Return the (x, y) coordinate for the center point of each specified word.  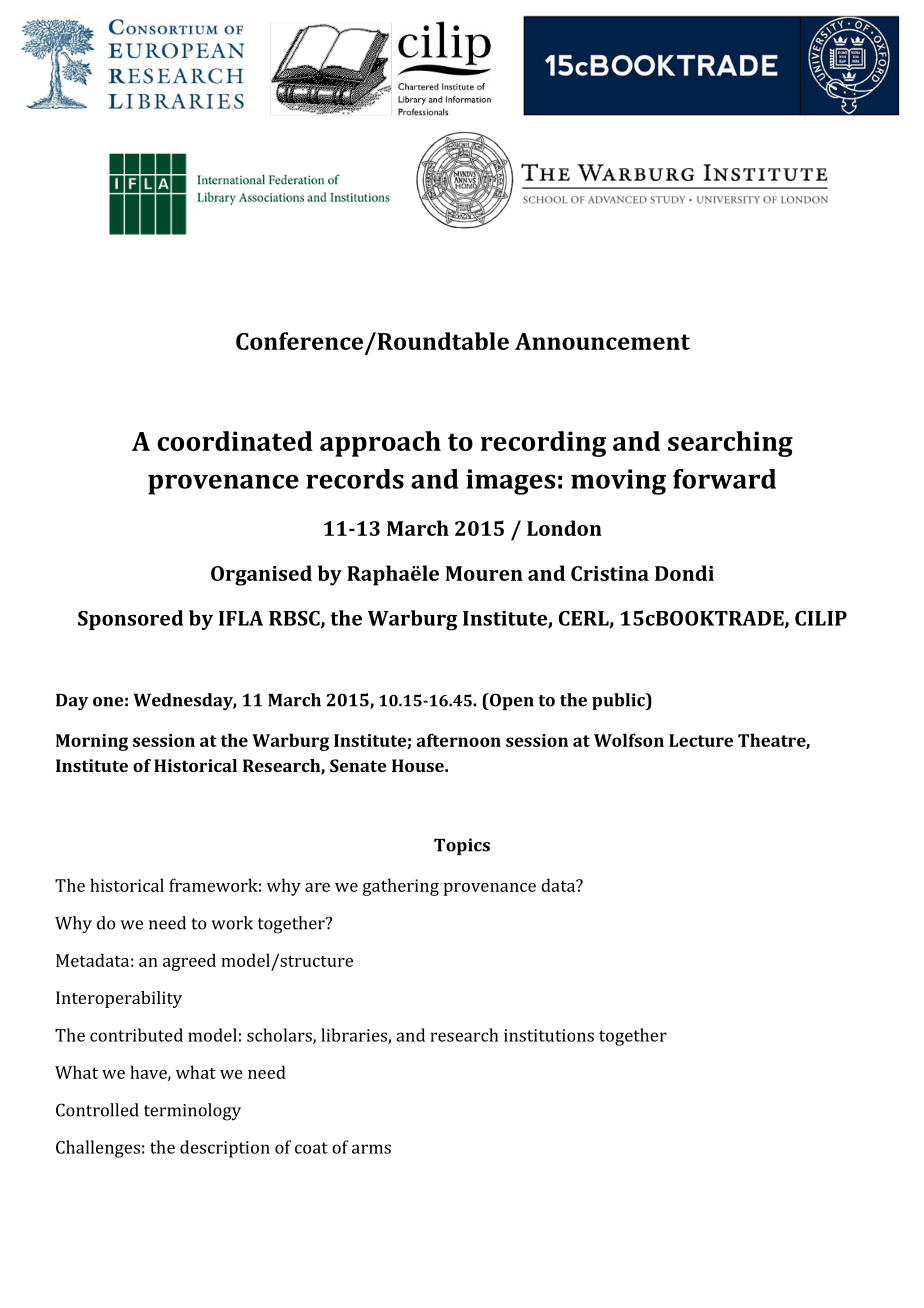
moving (618, 482)
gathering (401, 887)
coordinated (235, 441)
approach (380, 444)
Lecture (701, 740)
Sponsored (130, 620)
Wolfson (629, 740)
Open (510, 701)
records (355, 479)
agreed (189, 962)
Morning (92, 742)
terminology (192, 1112)
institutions (549, 1035)
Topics (462, 846)
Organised (261, 575)
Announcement (602, 341)
